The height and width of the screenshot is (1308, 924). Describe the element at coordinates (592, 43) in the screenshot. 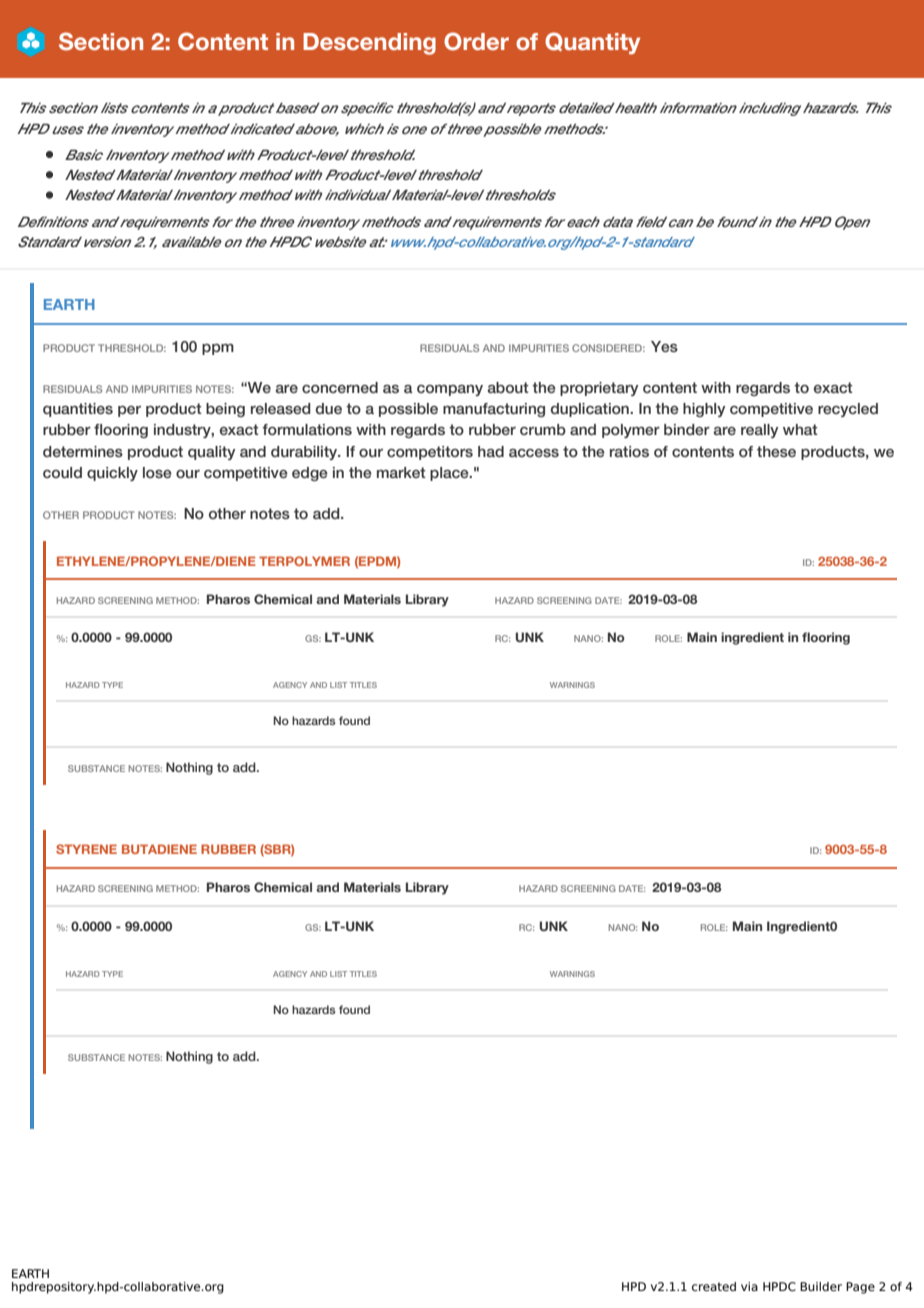

I see `Quantity` at that location.
